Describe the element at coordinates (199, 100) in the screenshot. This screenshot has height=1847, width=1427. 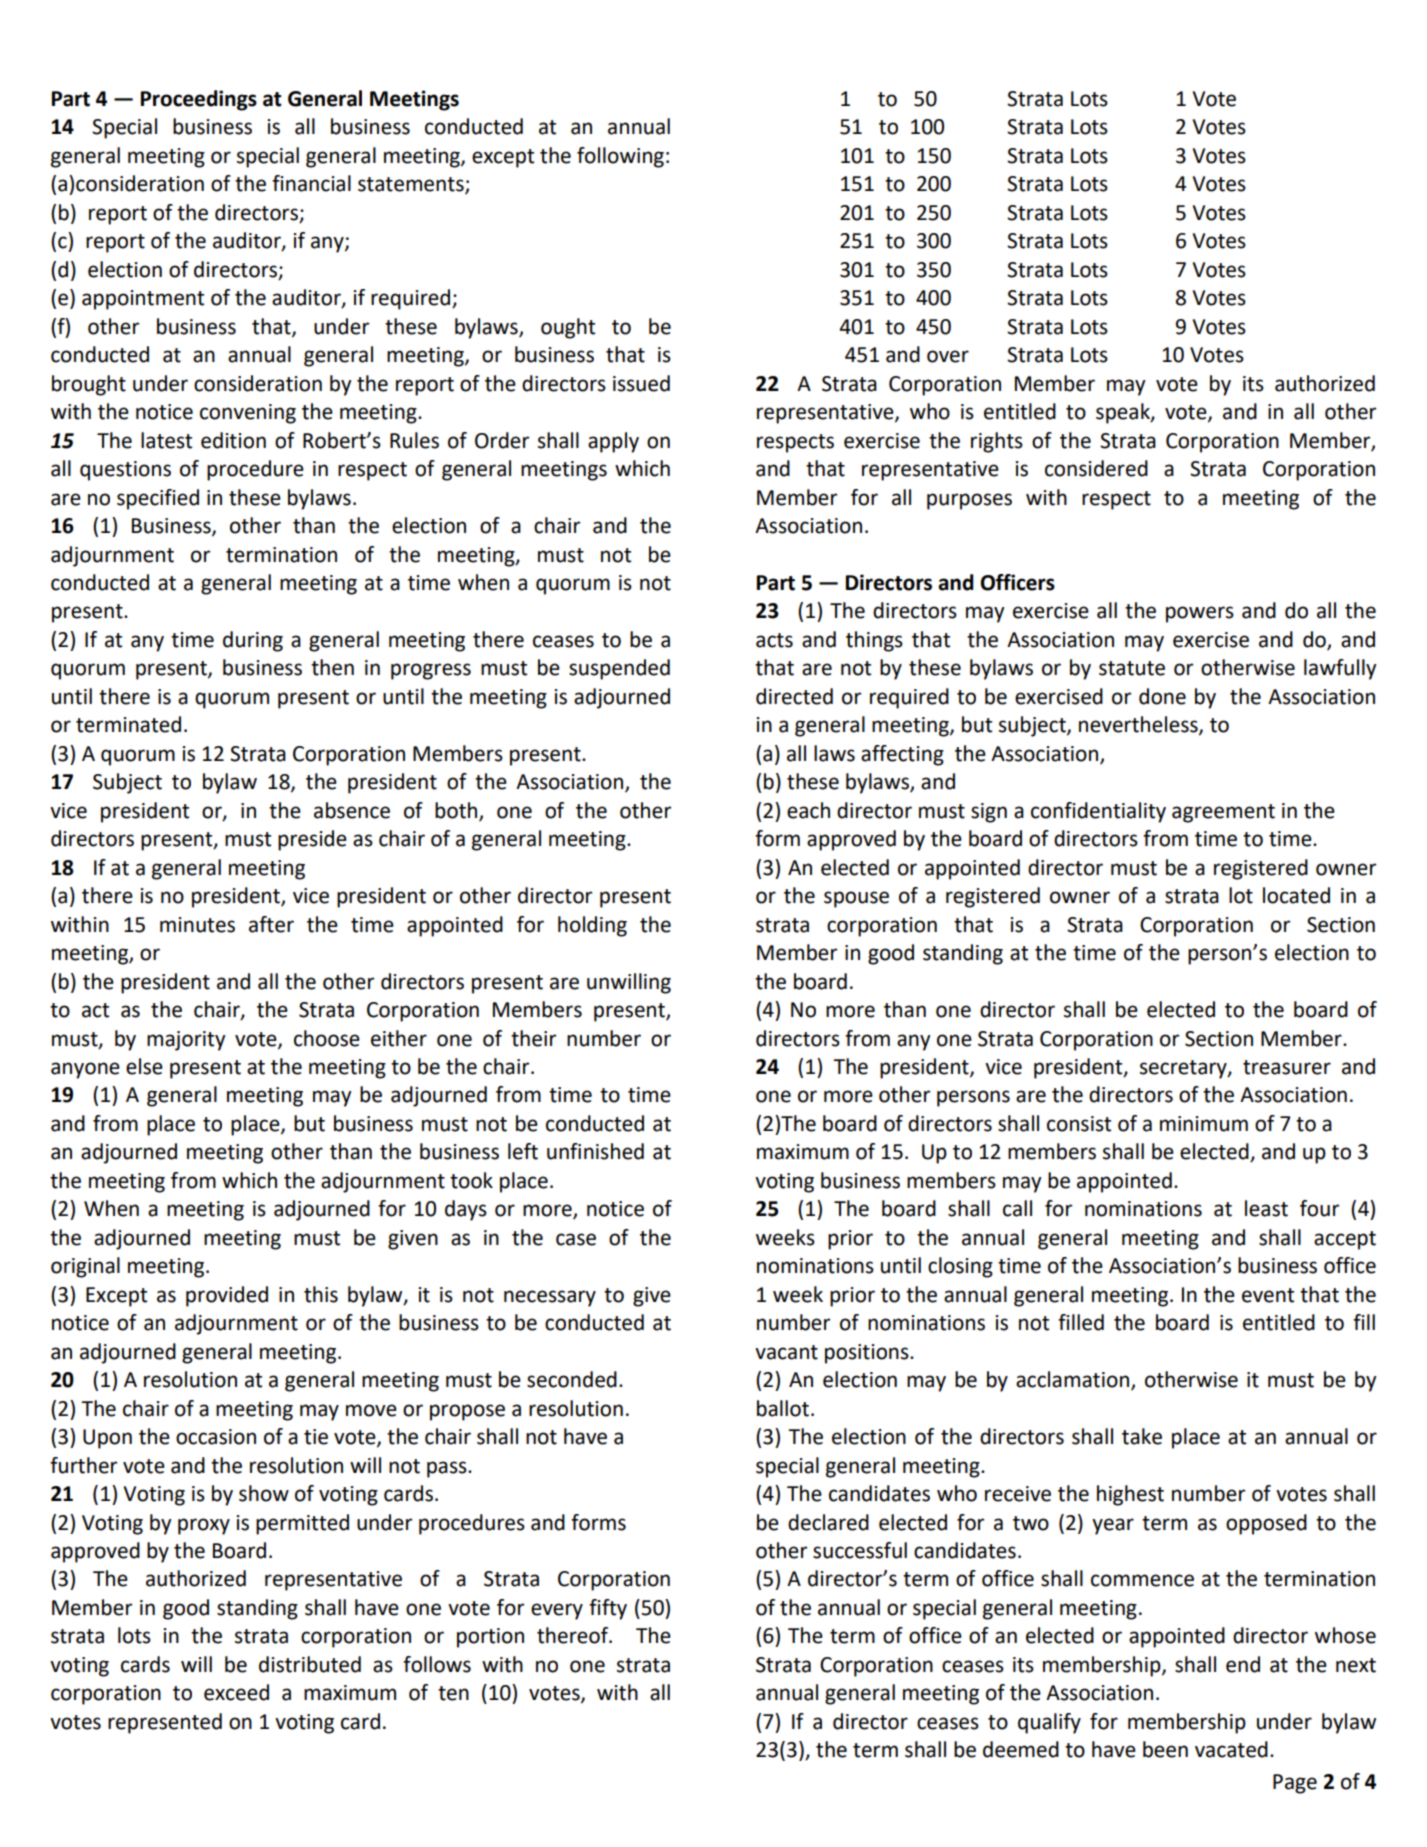
I see `Proceedings` at that location.
